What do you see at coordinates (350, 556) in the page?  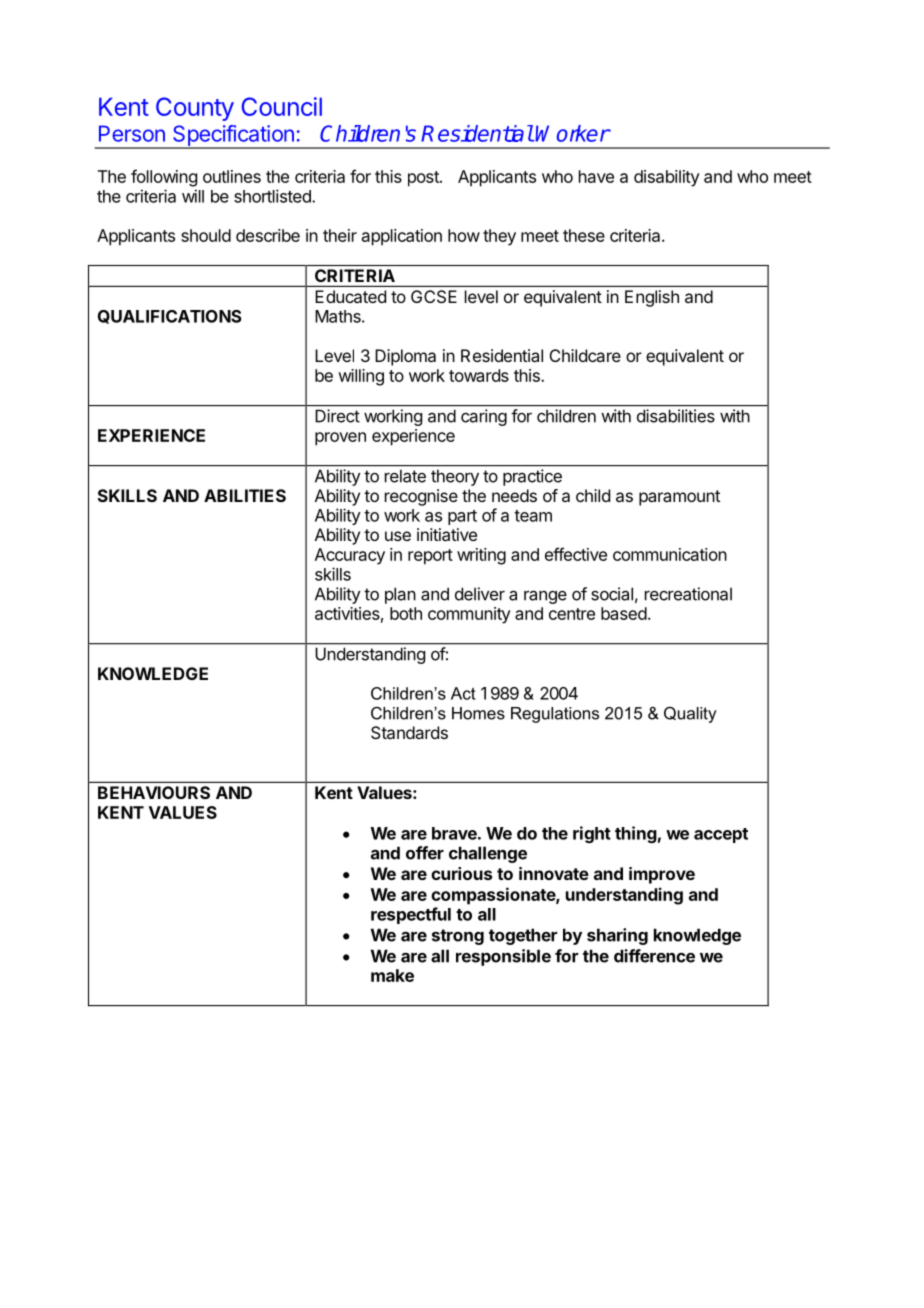 I see `Accuracy` at bounding box center [350, 556].
